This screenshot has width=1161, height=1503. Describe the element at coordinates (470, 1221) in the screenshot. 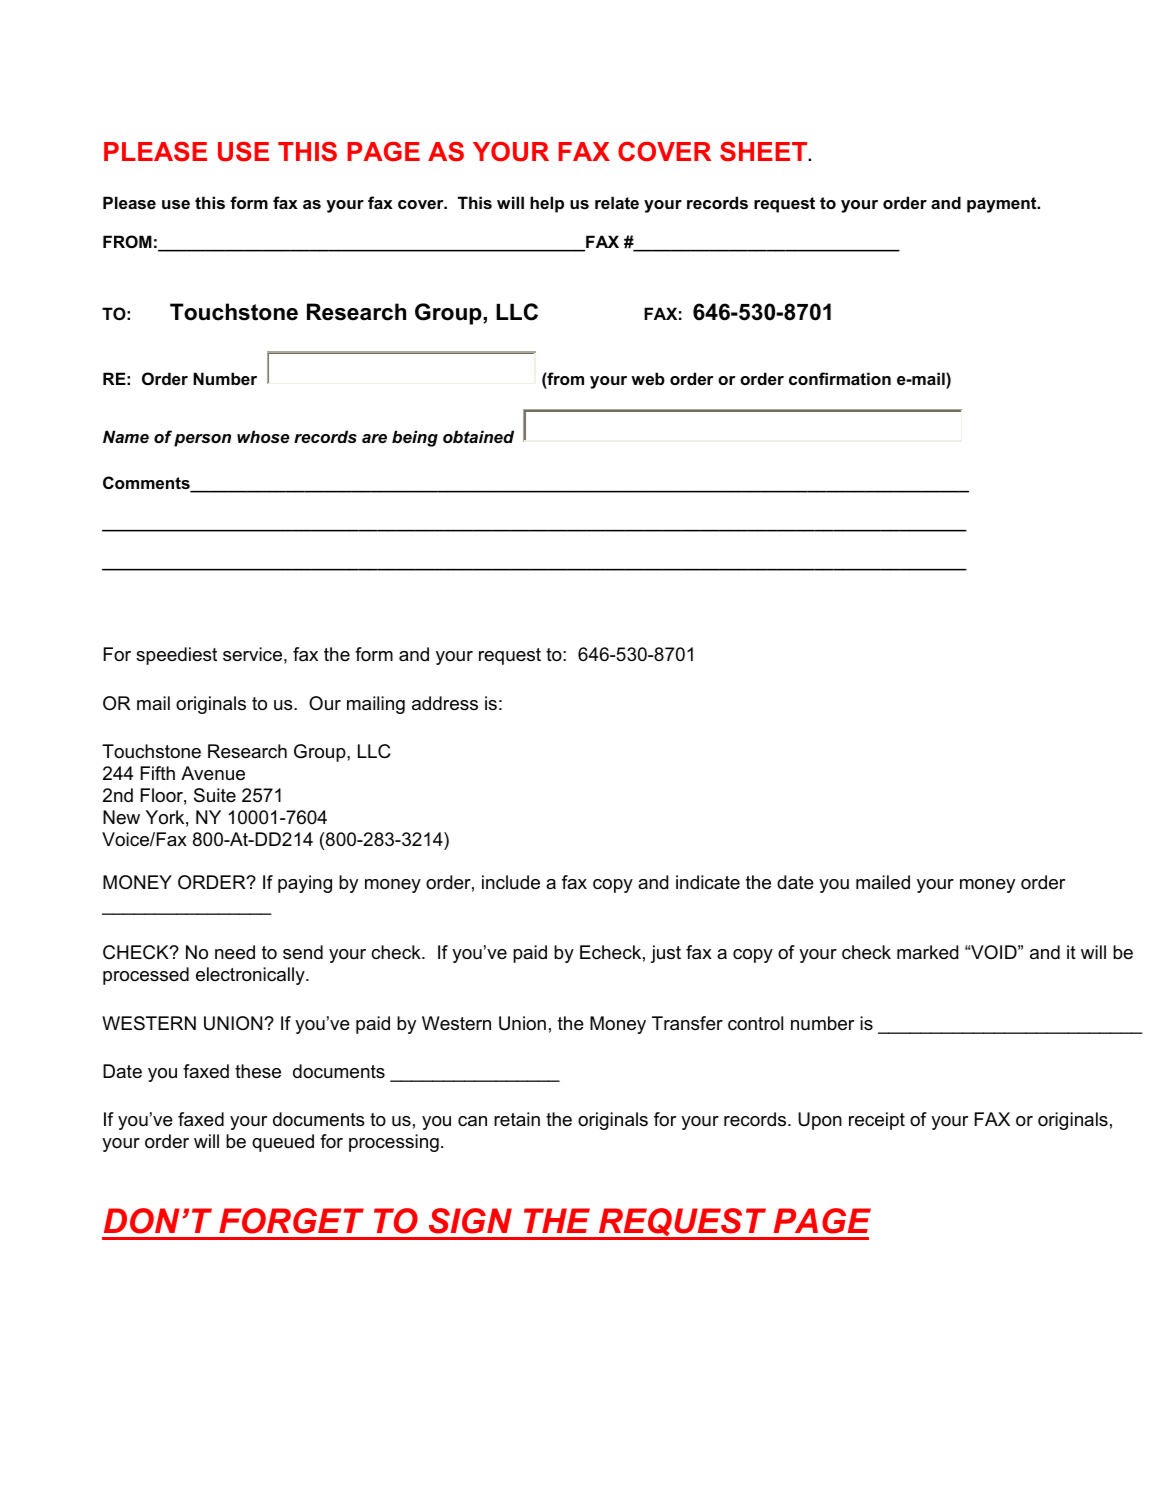

I see `SIGN` at that location.
